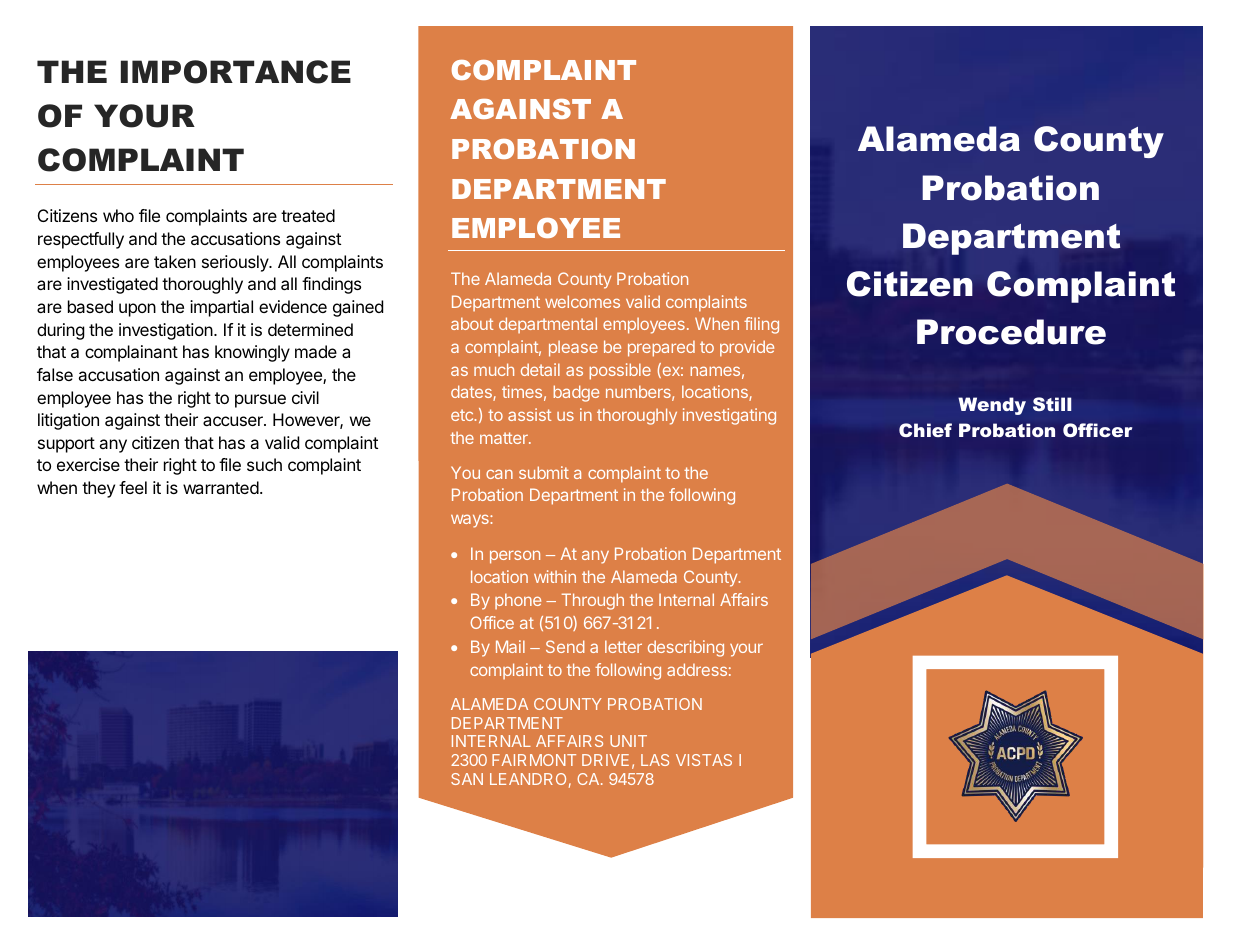 Image resolution: width=1233 pixels, height=952 pixels. I want to click on feel, so click(133, 487).
